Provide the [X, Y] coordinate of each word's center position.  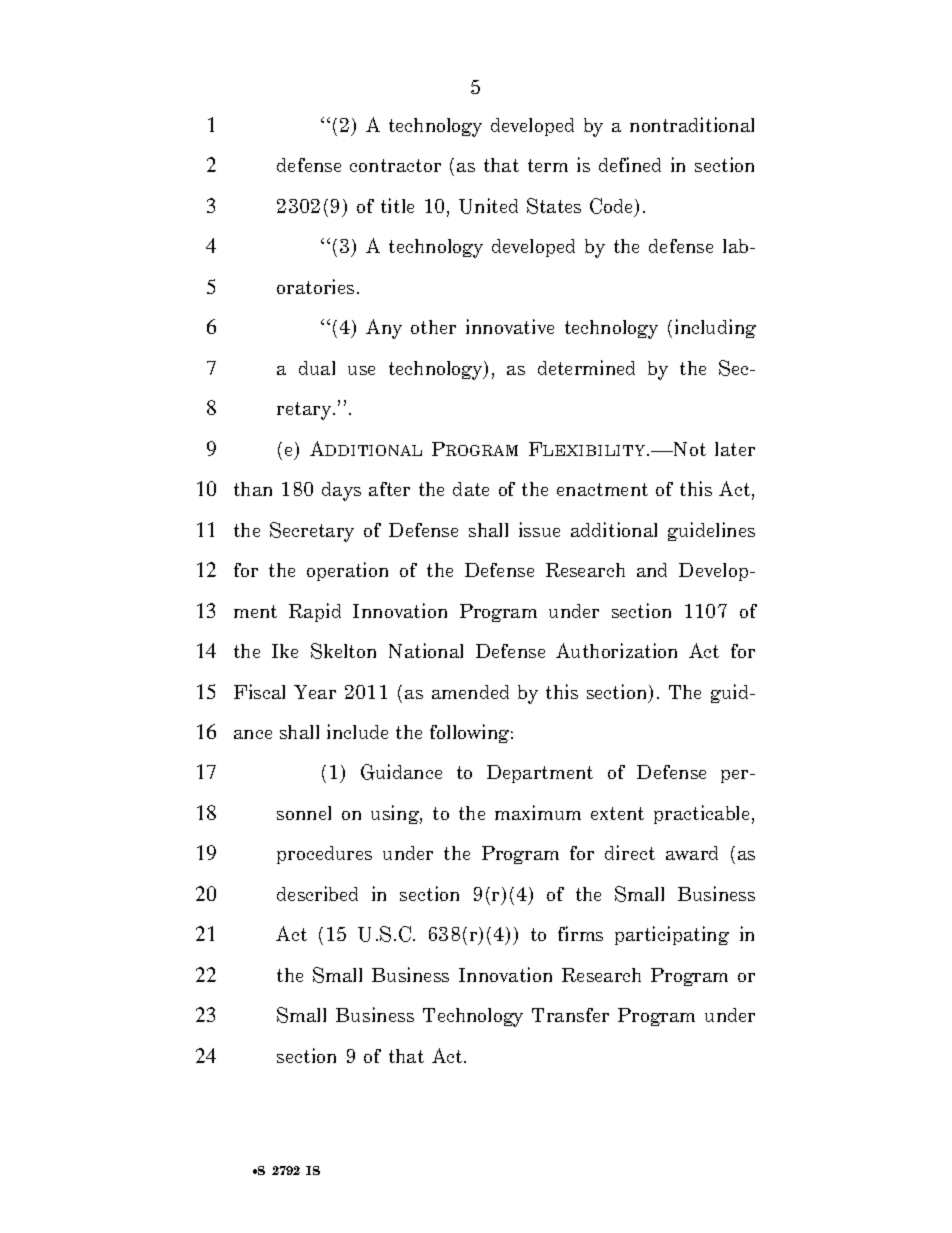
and [652, 570]
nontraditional [692, 124]
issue [539, 529]
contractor [395, 165]
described [317, 893]
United [488, 206]
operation [347, 571]
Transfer [570, 1015]
